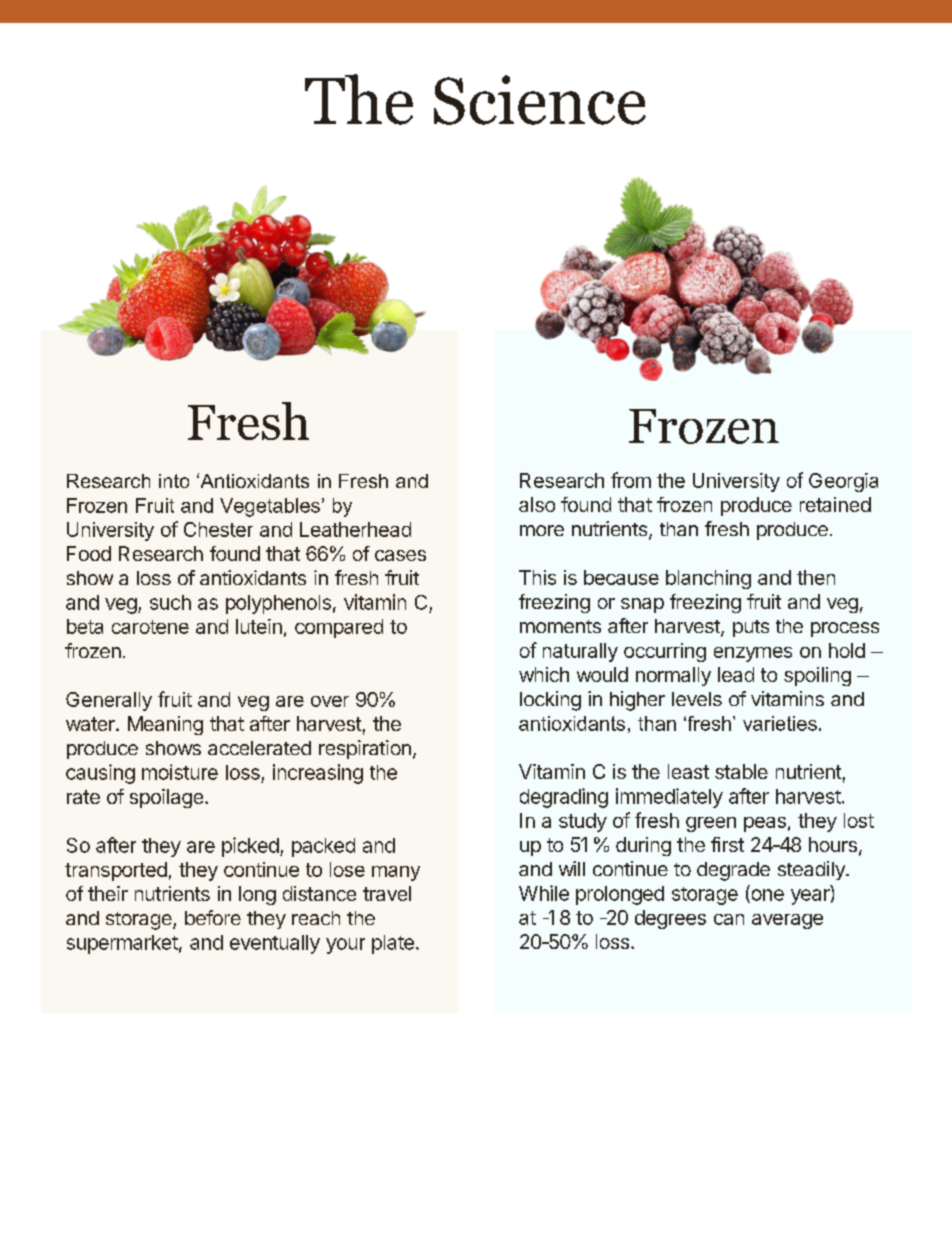 This document has width=952, height=1233. Describe the element at coordinates (835, 504) in the document. I see `retained` at that location.
